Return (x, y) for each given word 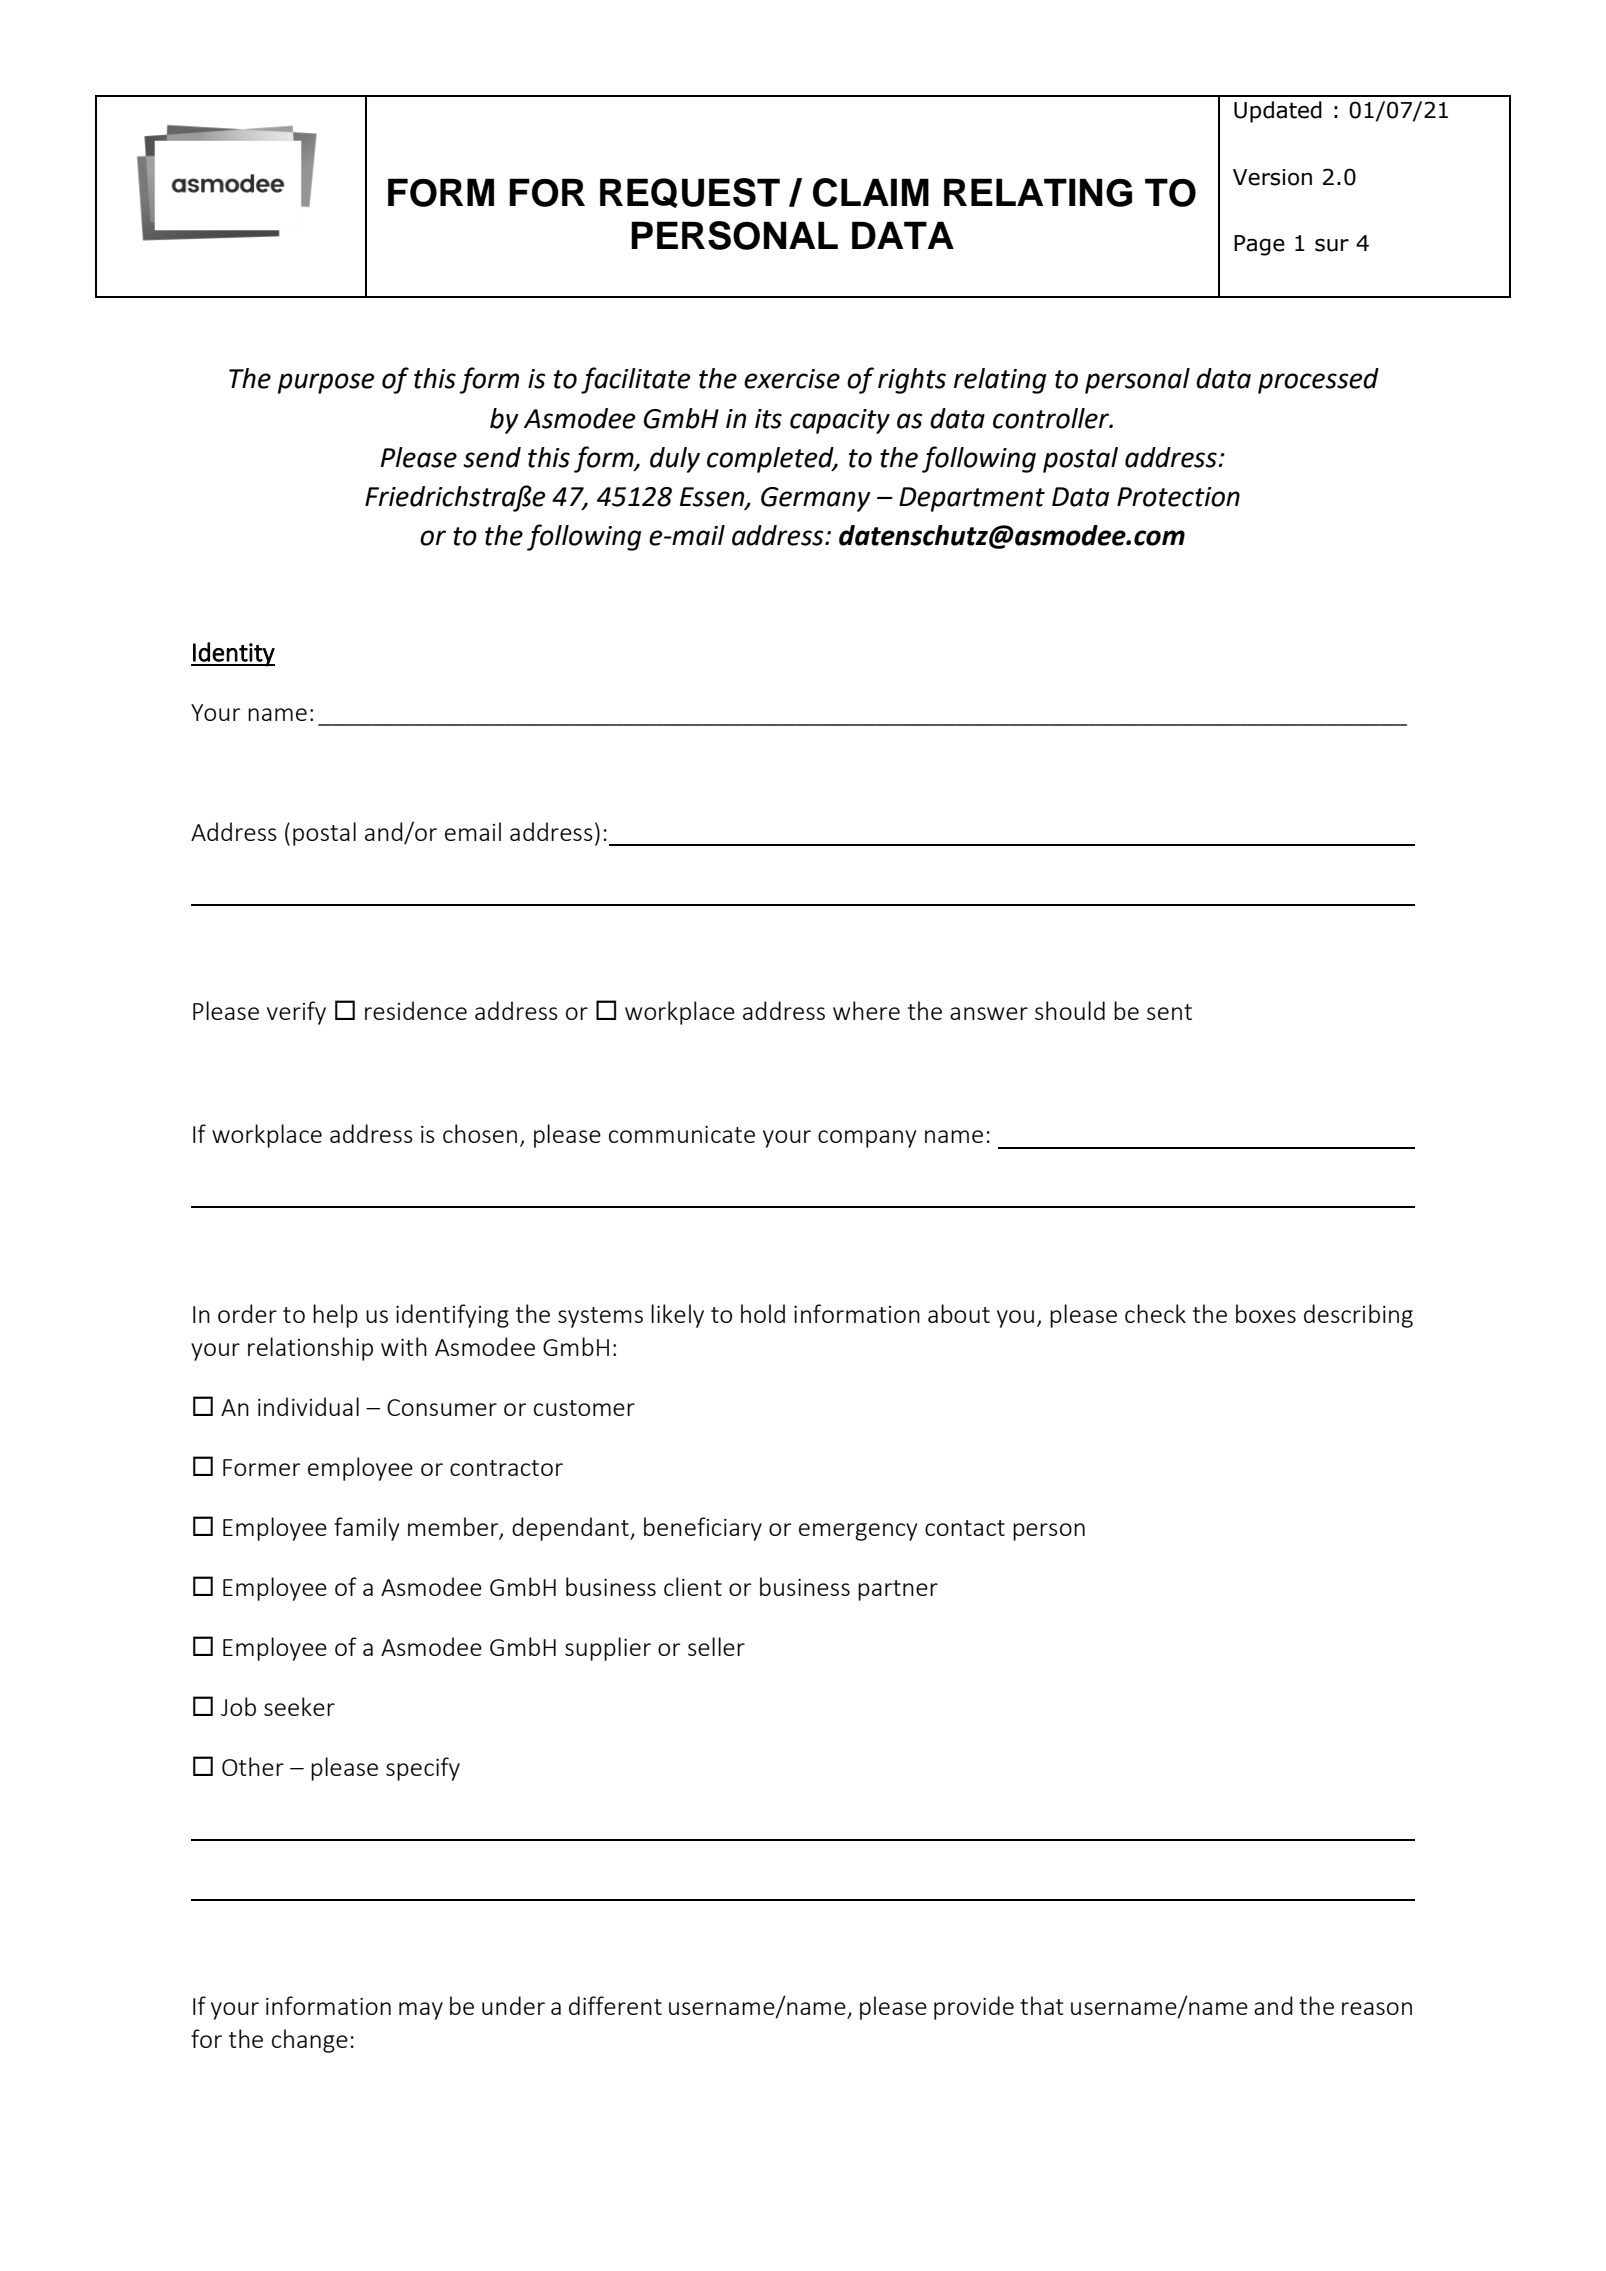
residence (416, 1010)
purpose (326, 383)
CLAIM (871, 192)
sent (1169, 1012)
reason (1377, 2008)
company (867, 1139)
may (421, 2011)
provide (974, 2008)
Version (1272, 177)
